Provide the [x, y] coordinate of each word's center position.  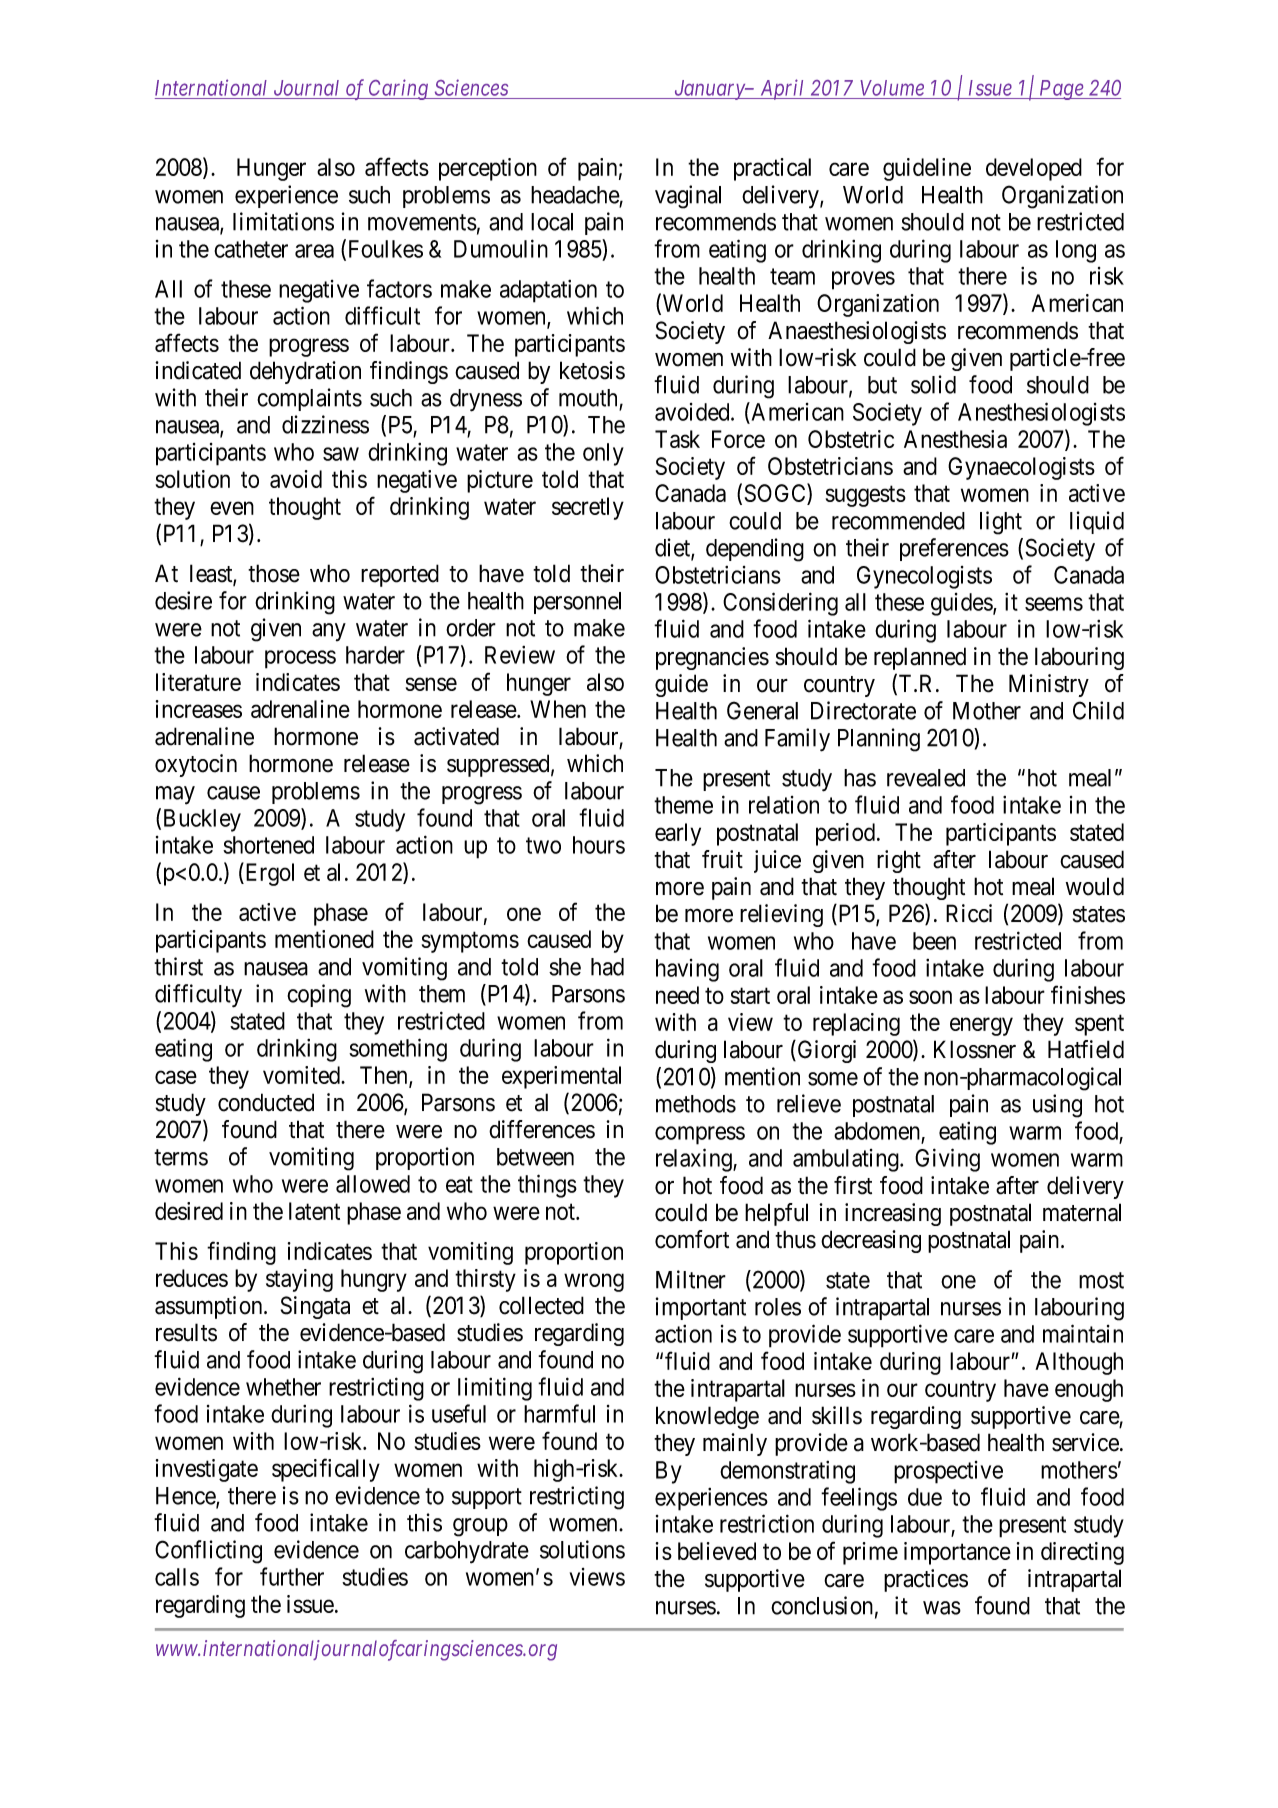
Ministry [1049, 685]
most [1101, 1280]
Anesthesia [955, 439]
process [300, 659]
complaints [309, 399]
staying [299, 1280]
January [709, 90]
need [677, 995]
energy [981, 1027]
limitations [283, 221]
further [292, 1576]
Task [677, 439]
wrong [594, 1282]
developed [1034, 169]
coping [319, 996]
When [558, 709]
